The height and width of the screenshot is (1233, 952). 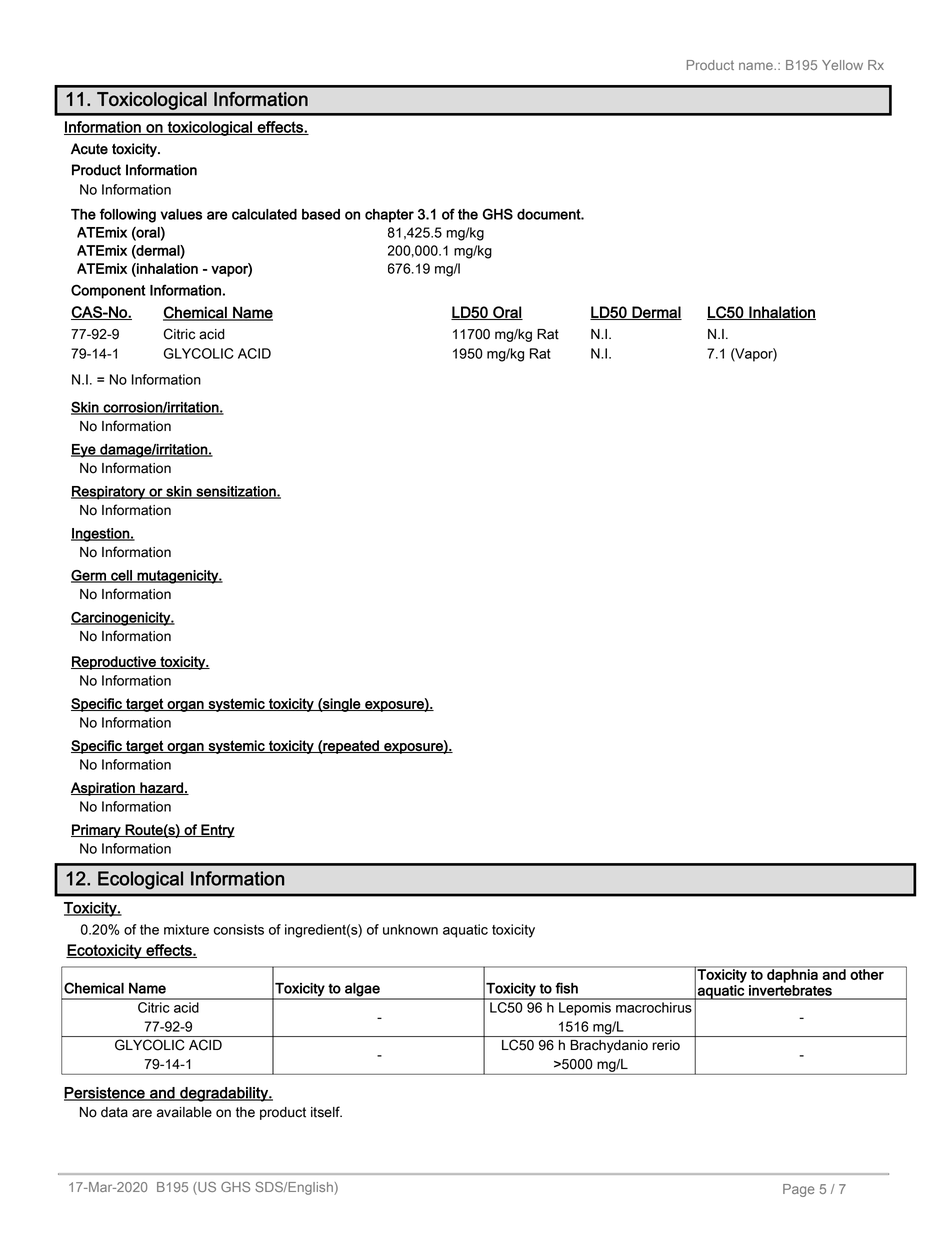 What do you see at coordinates (264, 214) in the screenshot?
I see `calculated` at bounding box center [264, 214].
